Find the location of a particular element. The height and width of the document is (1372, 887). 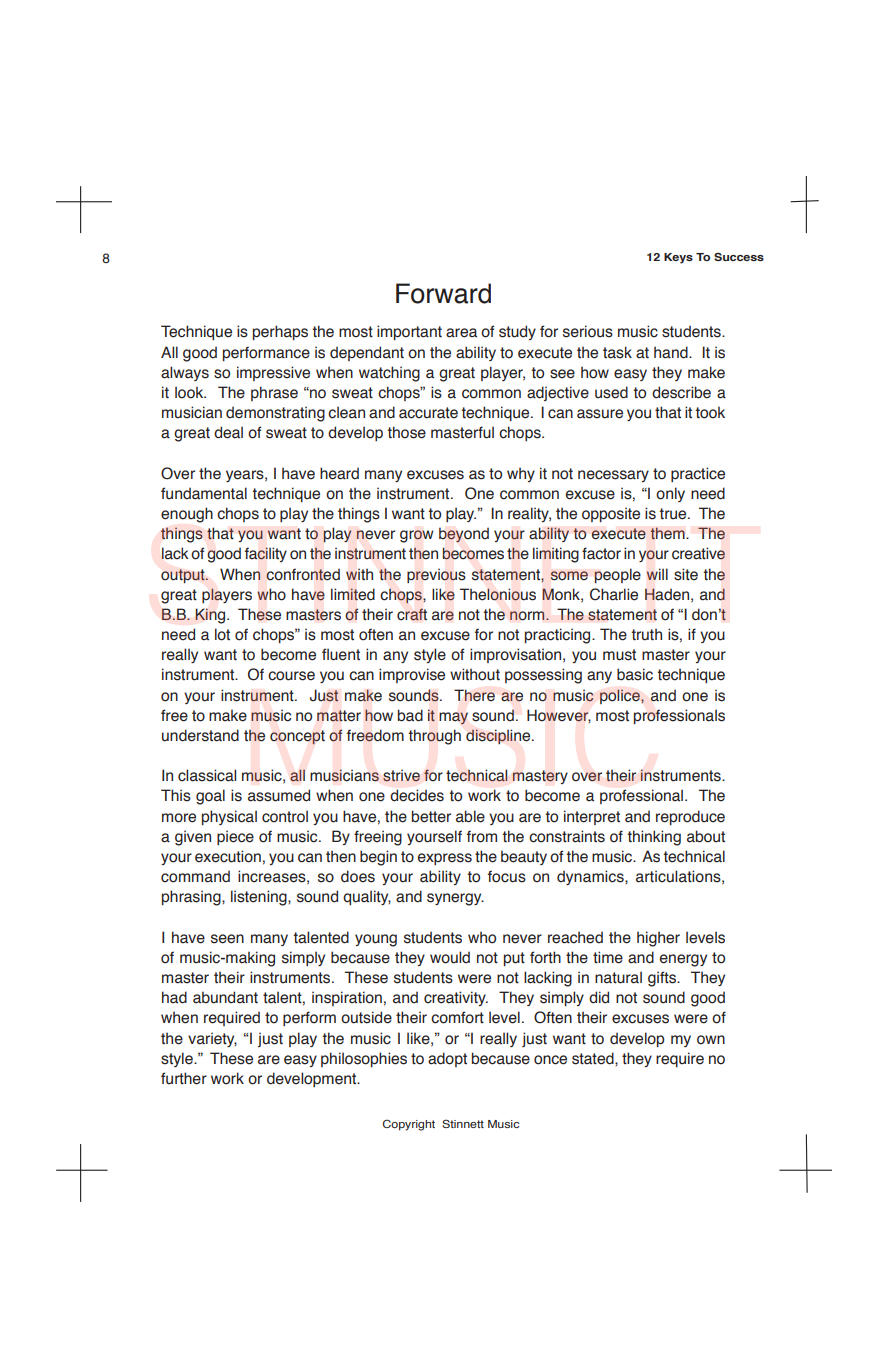

Forward is located at coordinates (443, 293).
